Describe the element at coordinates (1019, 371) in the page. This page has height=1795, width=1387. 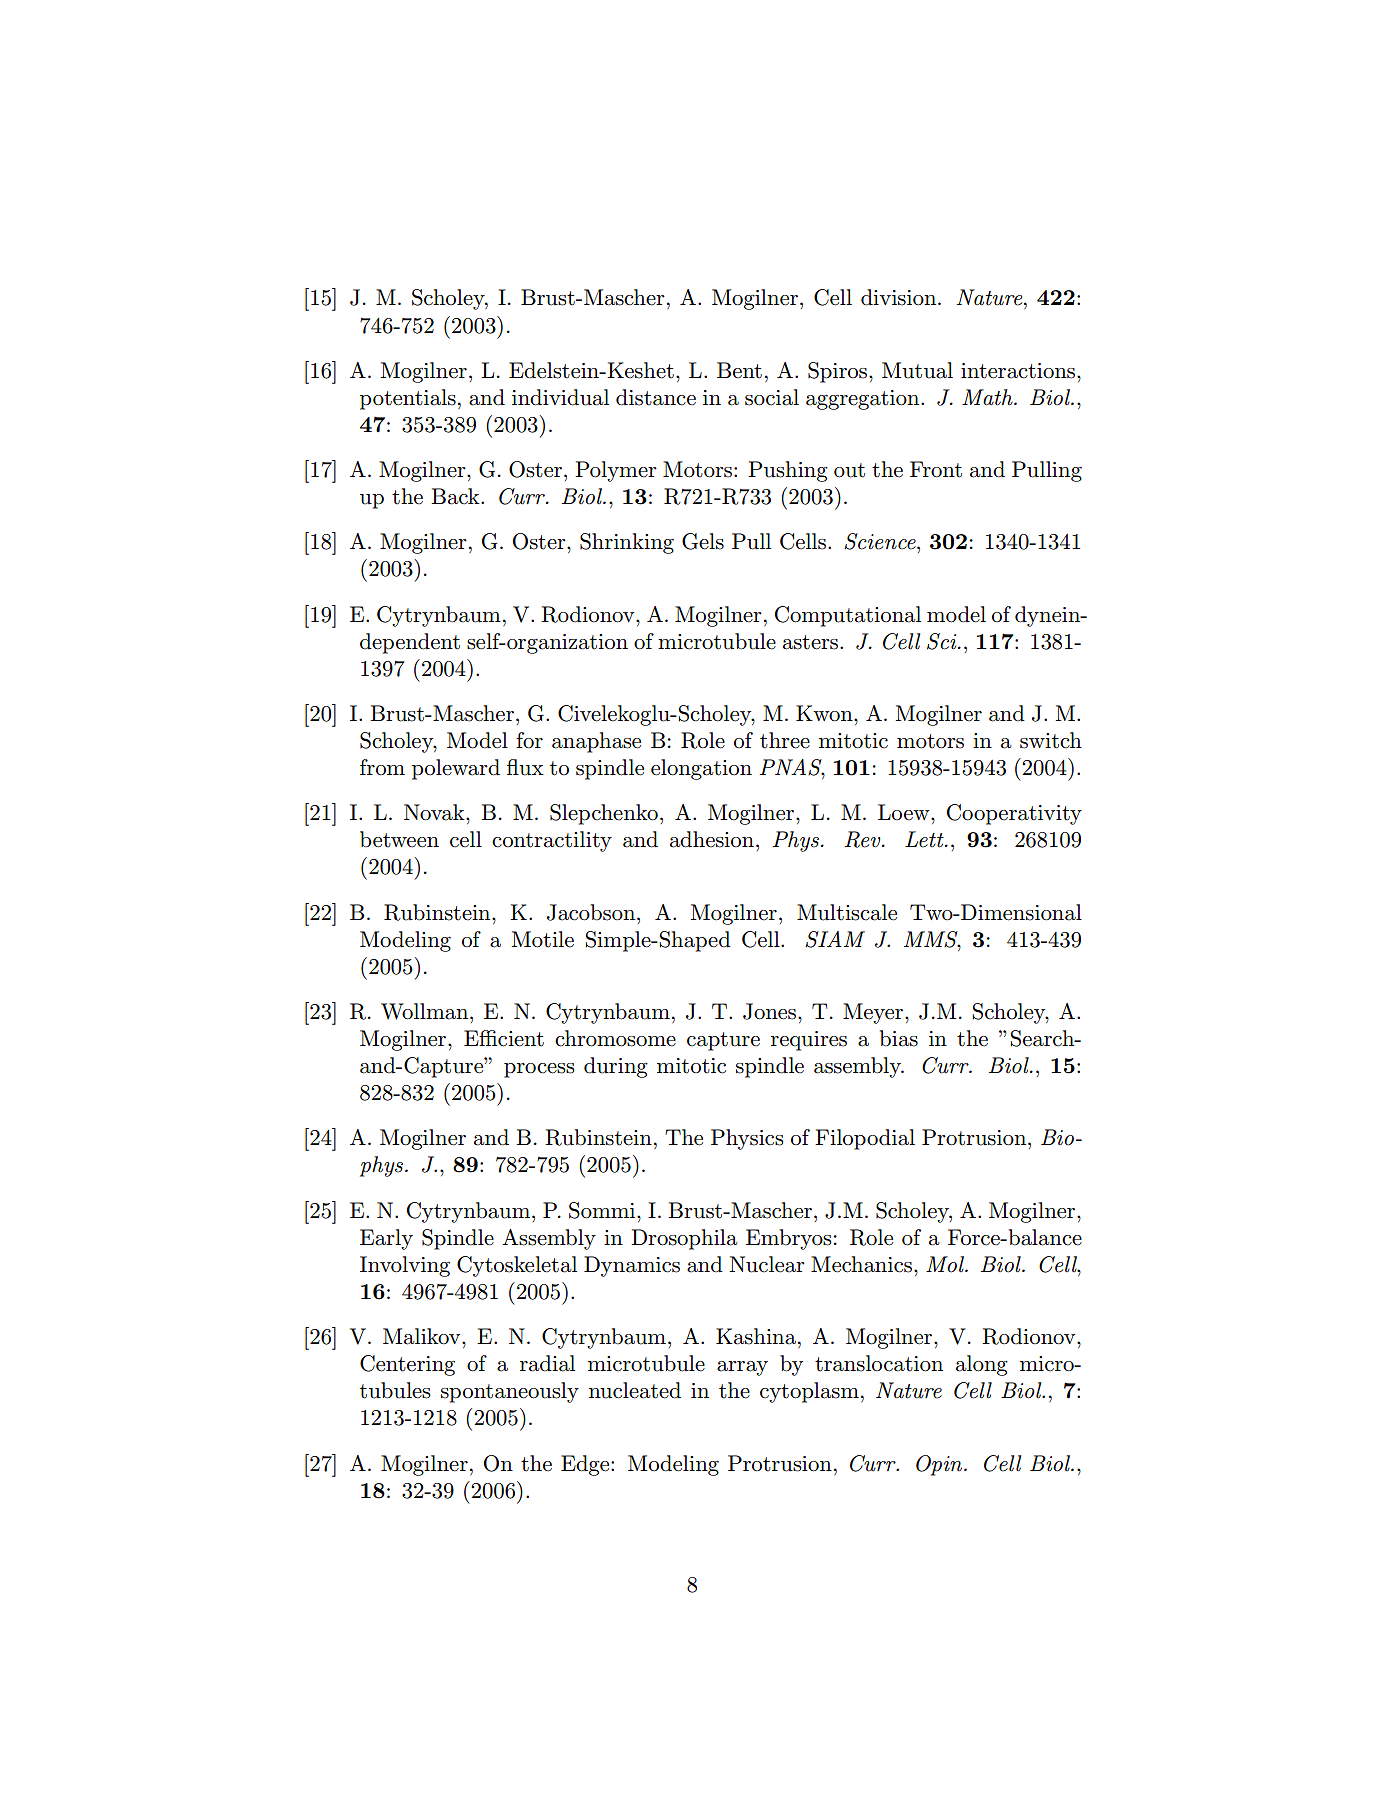
I see `interactions` at that location.
